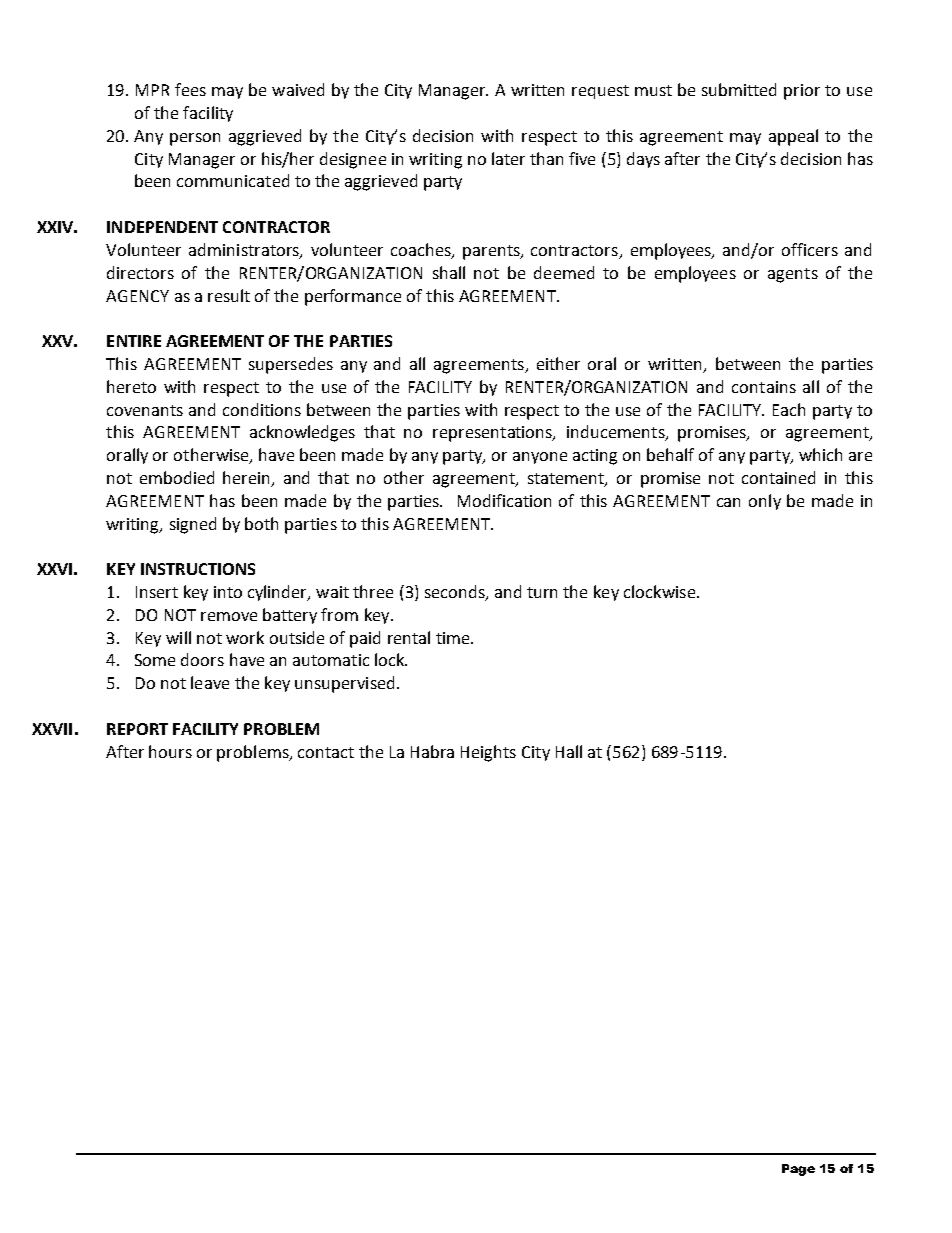 The width and height of the image is (952, 1233). What do you see at coordinates (195, 139) in the image?
I see `person` at bounding box center [195, 139].
